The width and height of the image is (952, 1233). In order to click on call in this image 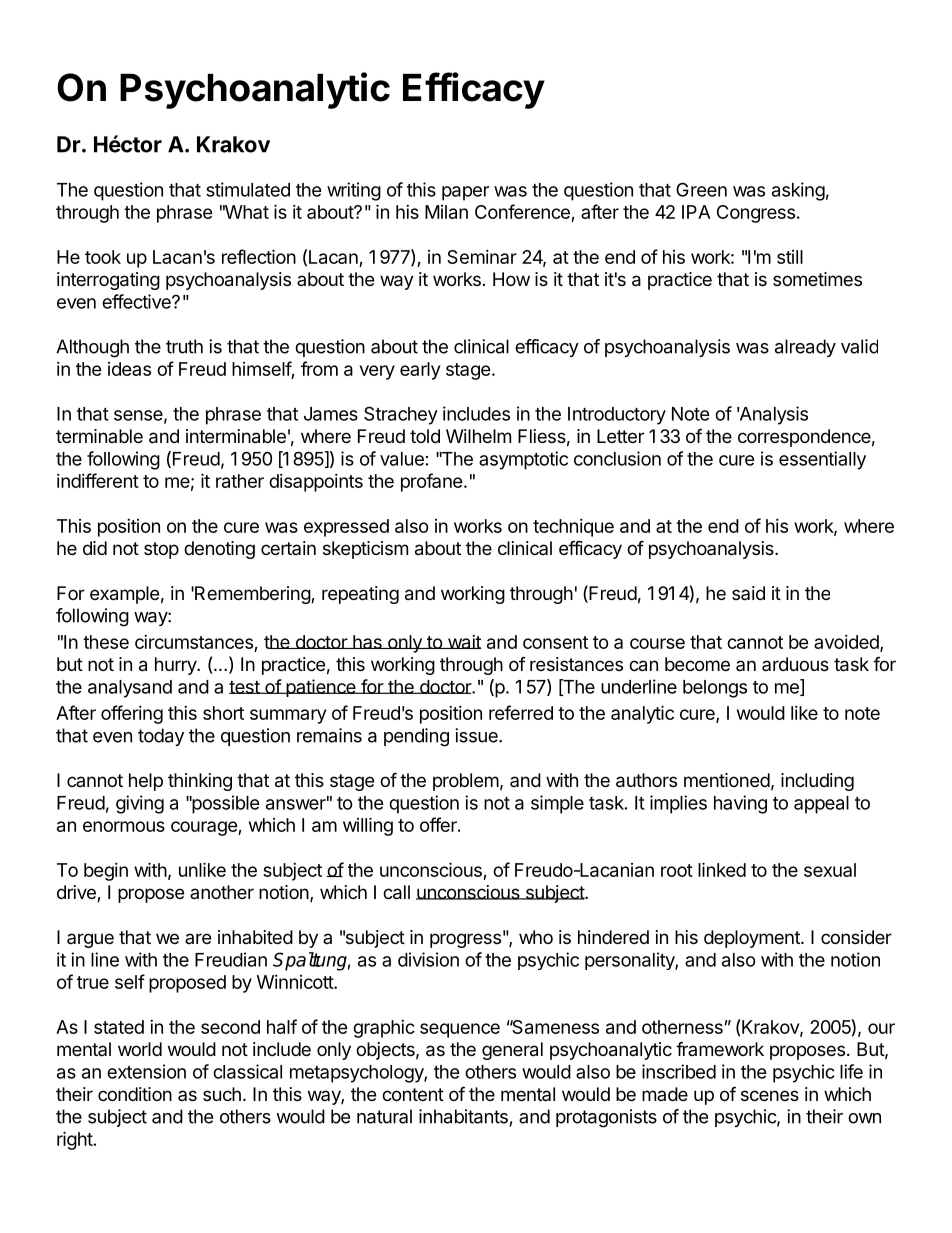, I will do `click(396, 892)`.
